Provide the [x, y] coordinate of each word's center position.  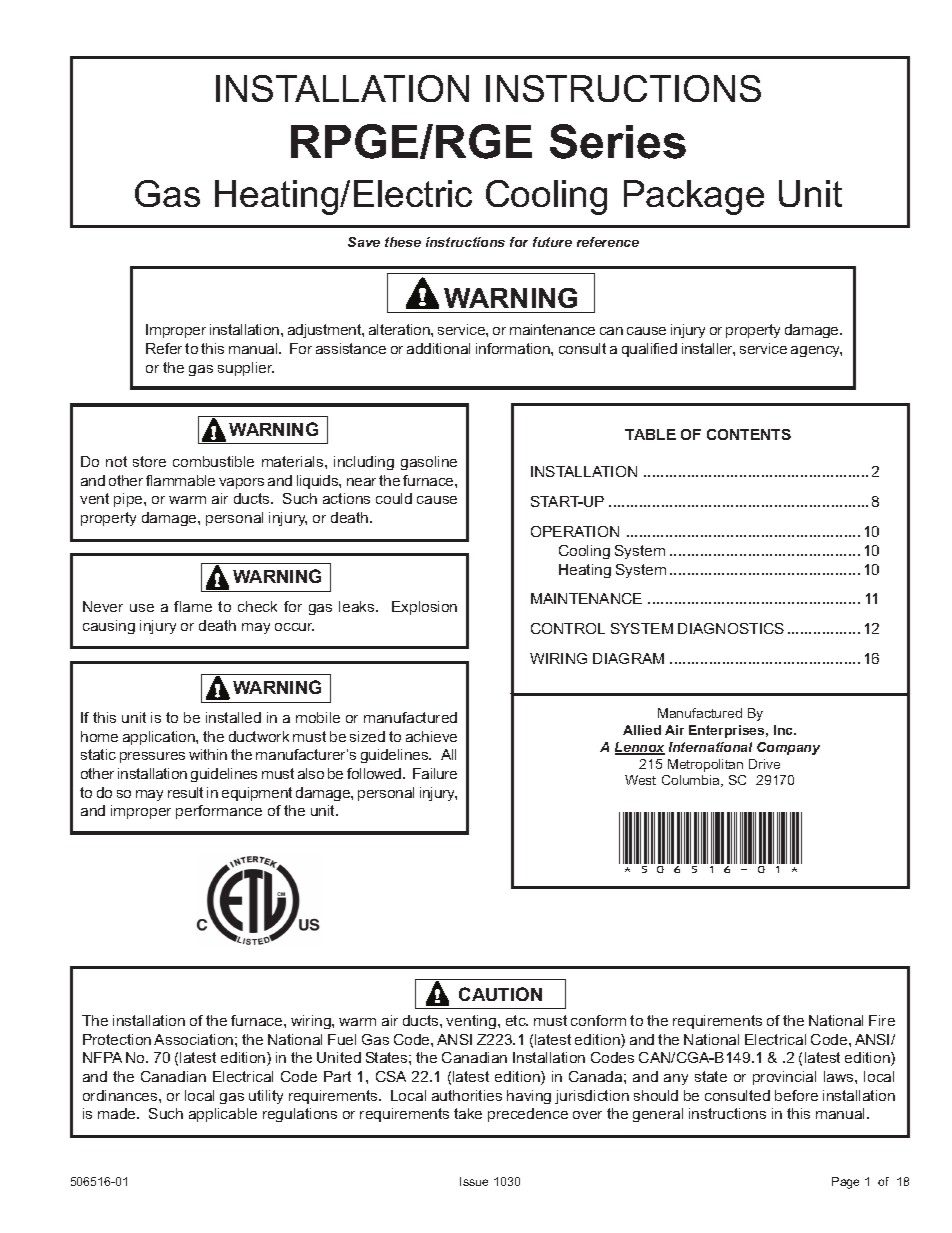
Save [364, 242]
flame [193, 606]
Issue [474, 1181]
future [552, 242]
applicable [223, 1115]
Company [788, 748]
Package [694, 197]
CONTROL [568, 628]
